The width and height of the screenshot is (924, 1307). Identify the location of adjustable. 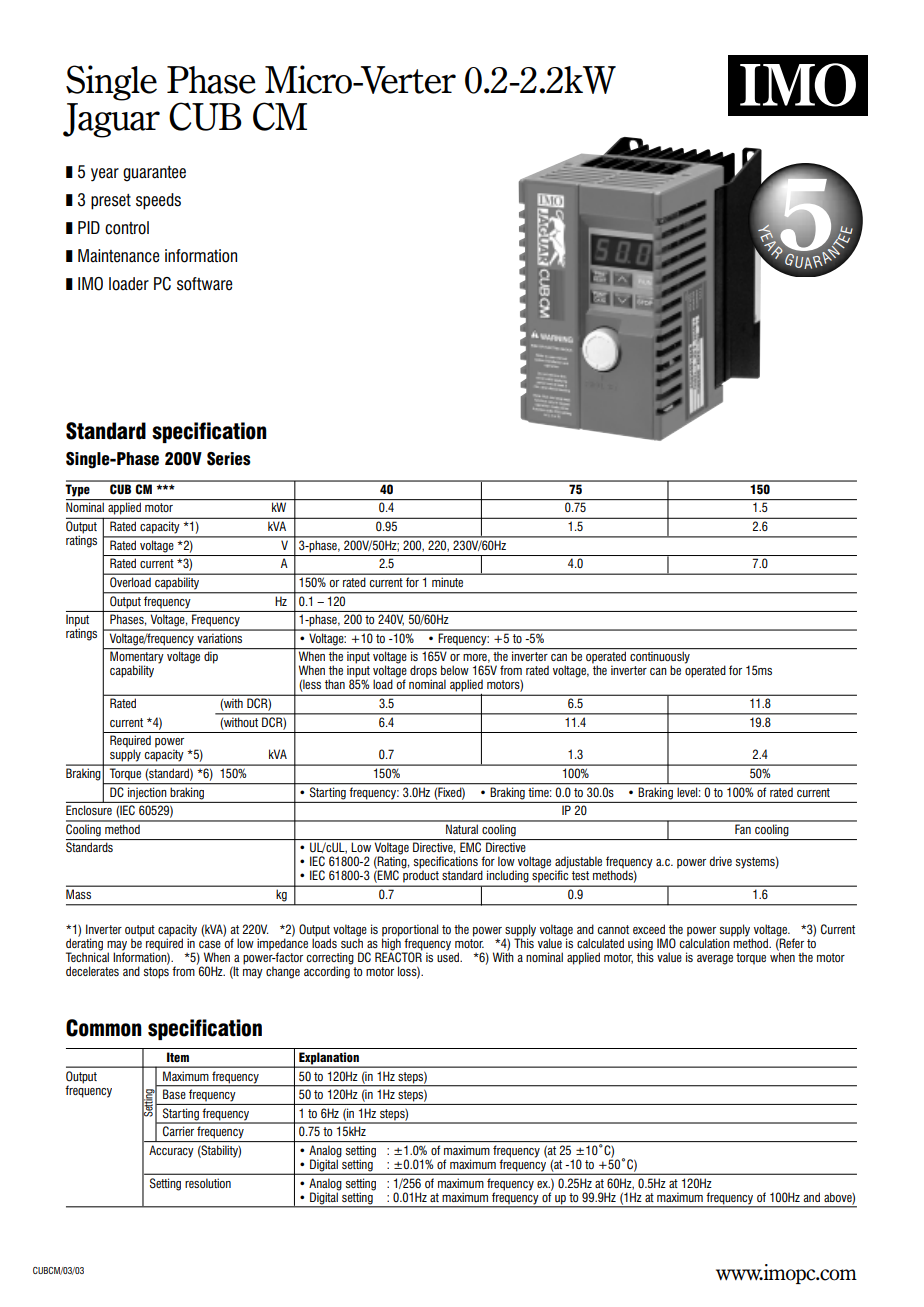
(578, 863).
